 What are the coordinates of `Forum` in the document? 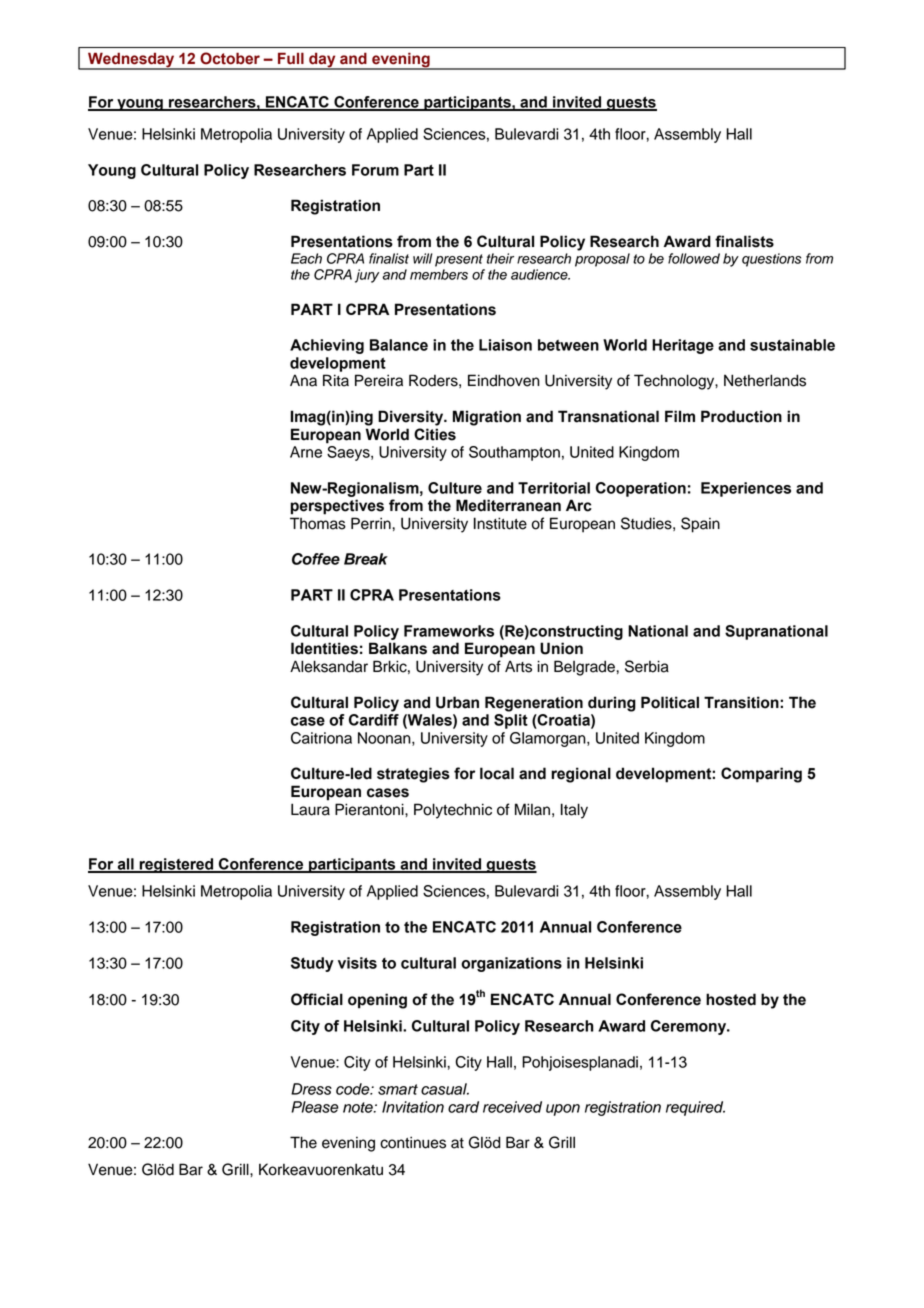 It's located at (375, 170).
